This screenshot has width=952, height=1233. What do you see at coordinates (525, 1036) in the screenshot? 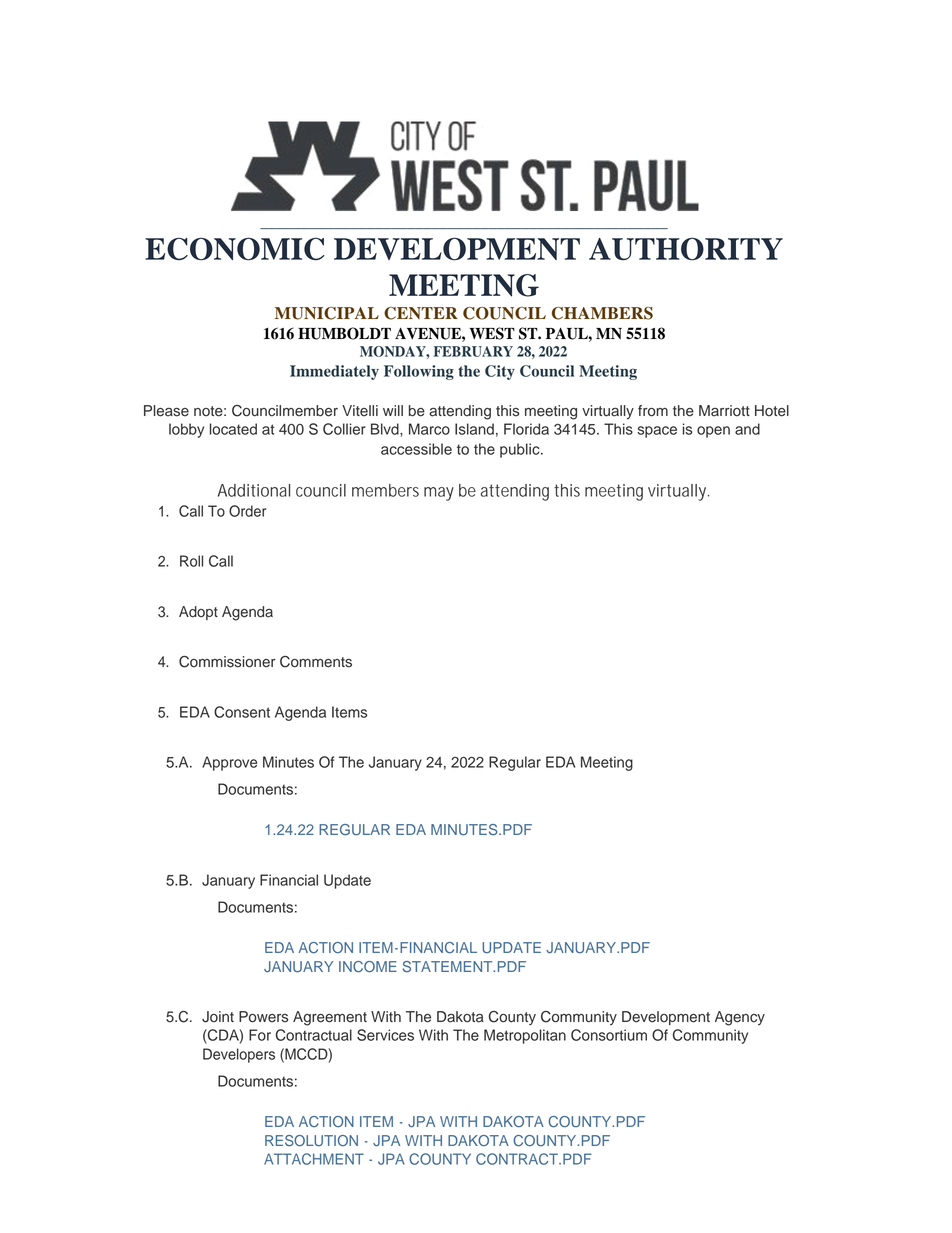
I see `Metropolitan` at bounding box center [525, 1036].
